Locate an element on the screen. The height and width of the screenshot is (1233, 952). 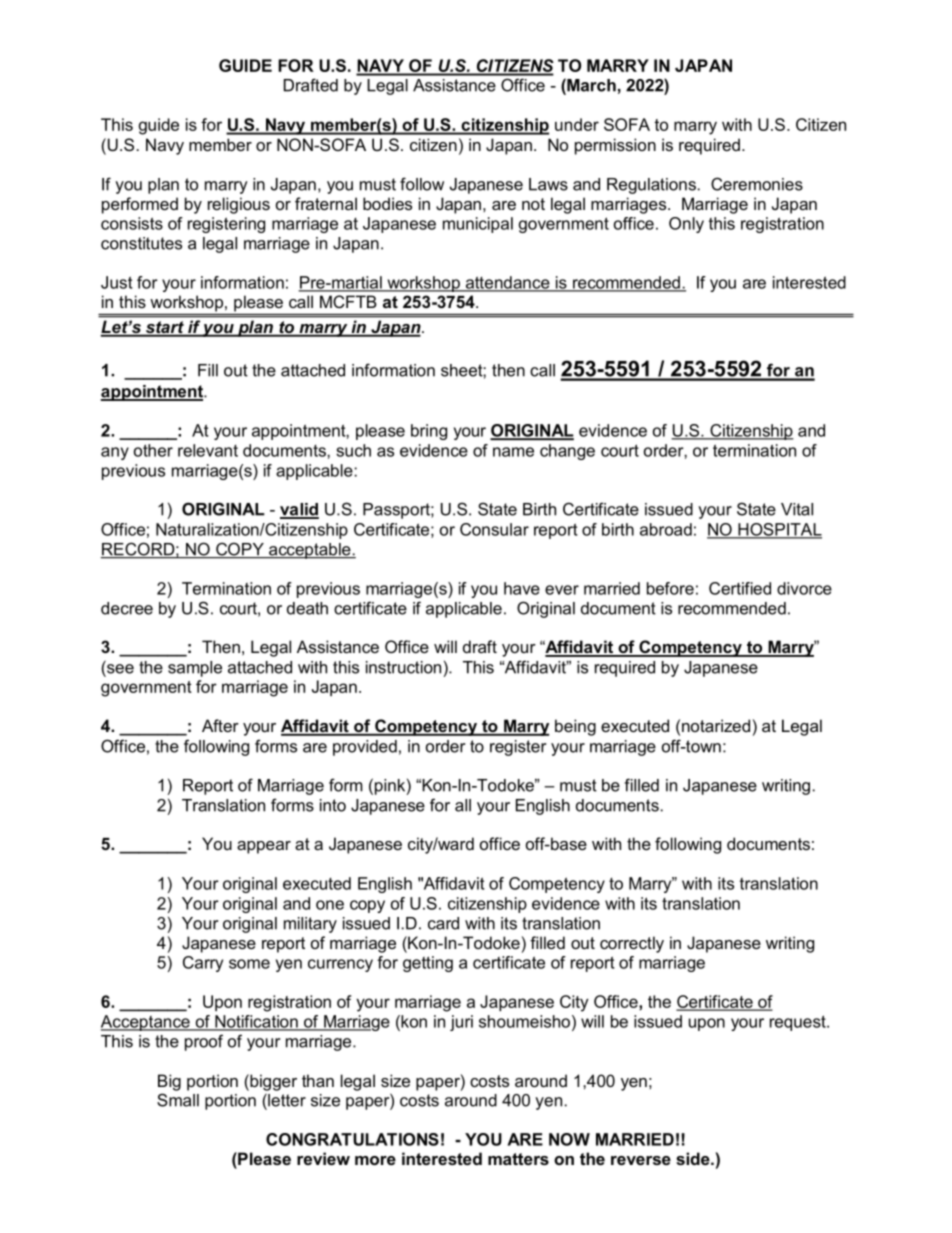
instruction is located at coordinates (403, 667).
